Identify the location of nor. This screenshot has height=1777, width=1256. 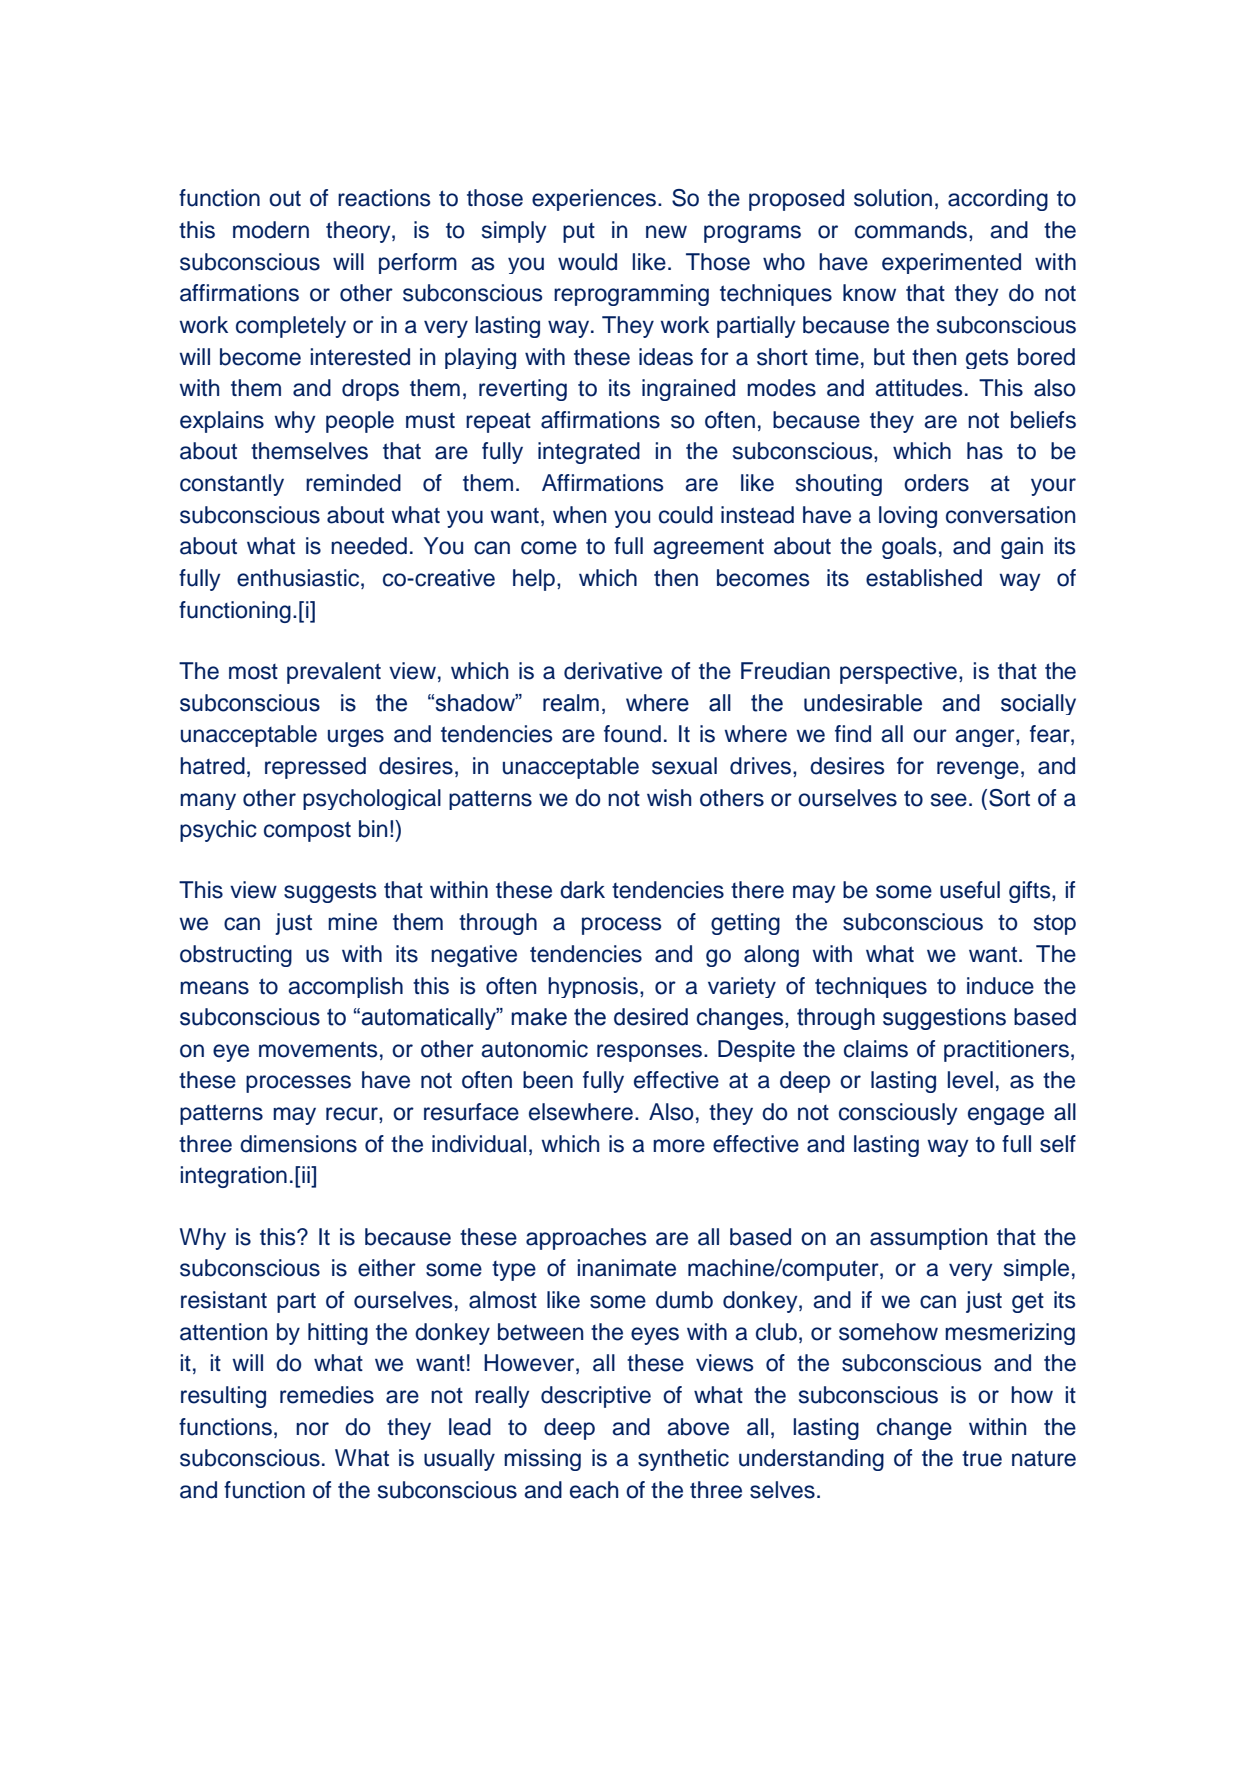
(312, 1429).
